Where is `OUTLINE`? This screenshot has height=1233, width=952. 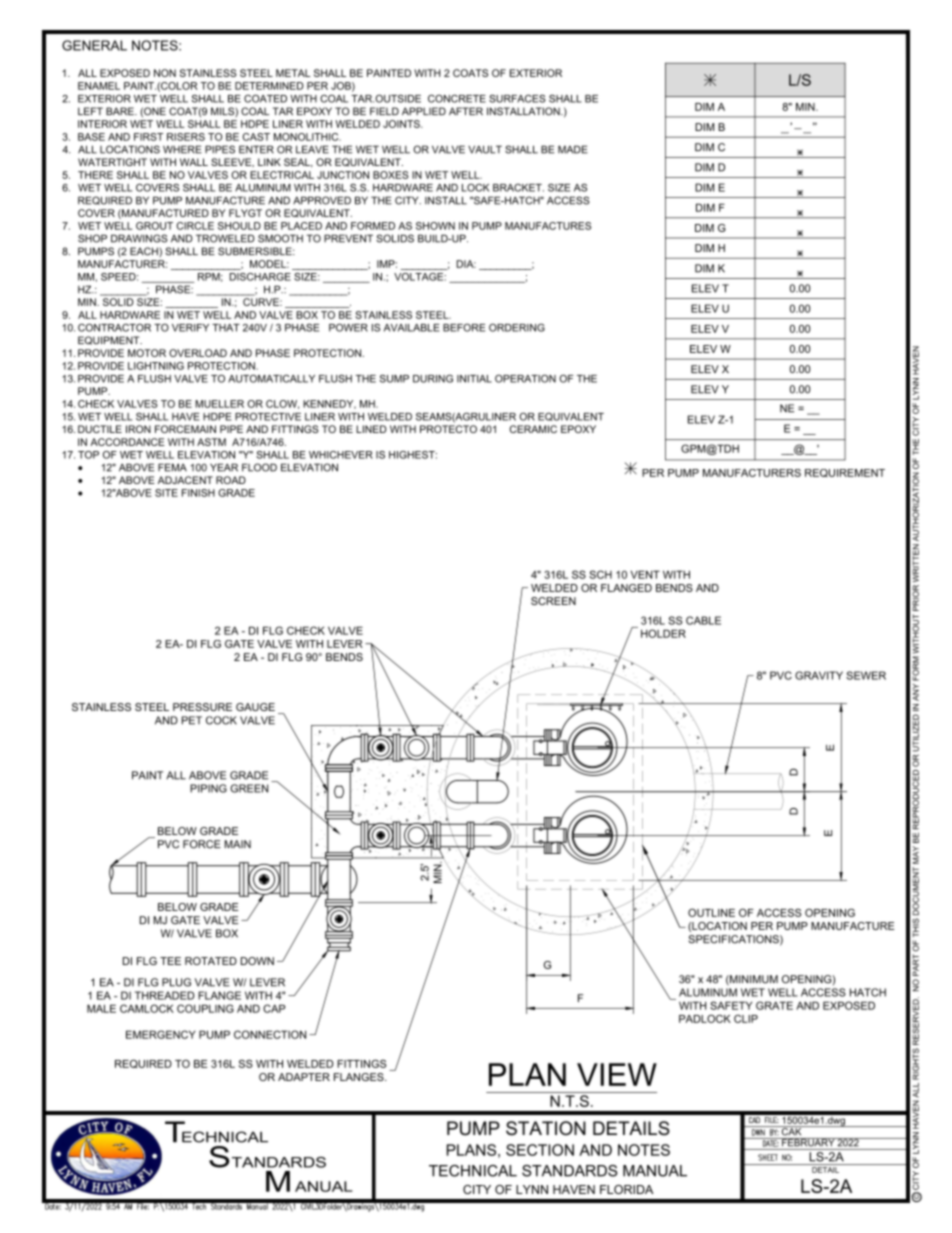 OUTLINE is located at coordinates (711, 912).
